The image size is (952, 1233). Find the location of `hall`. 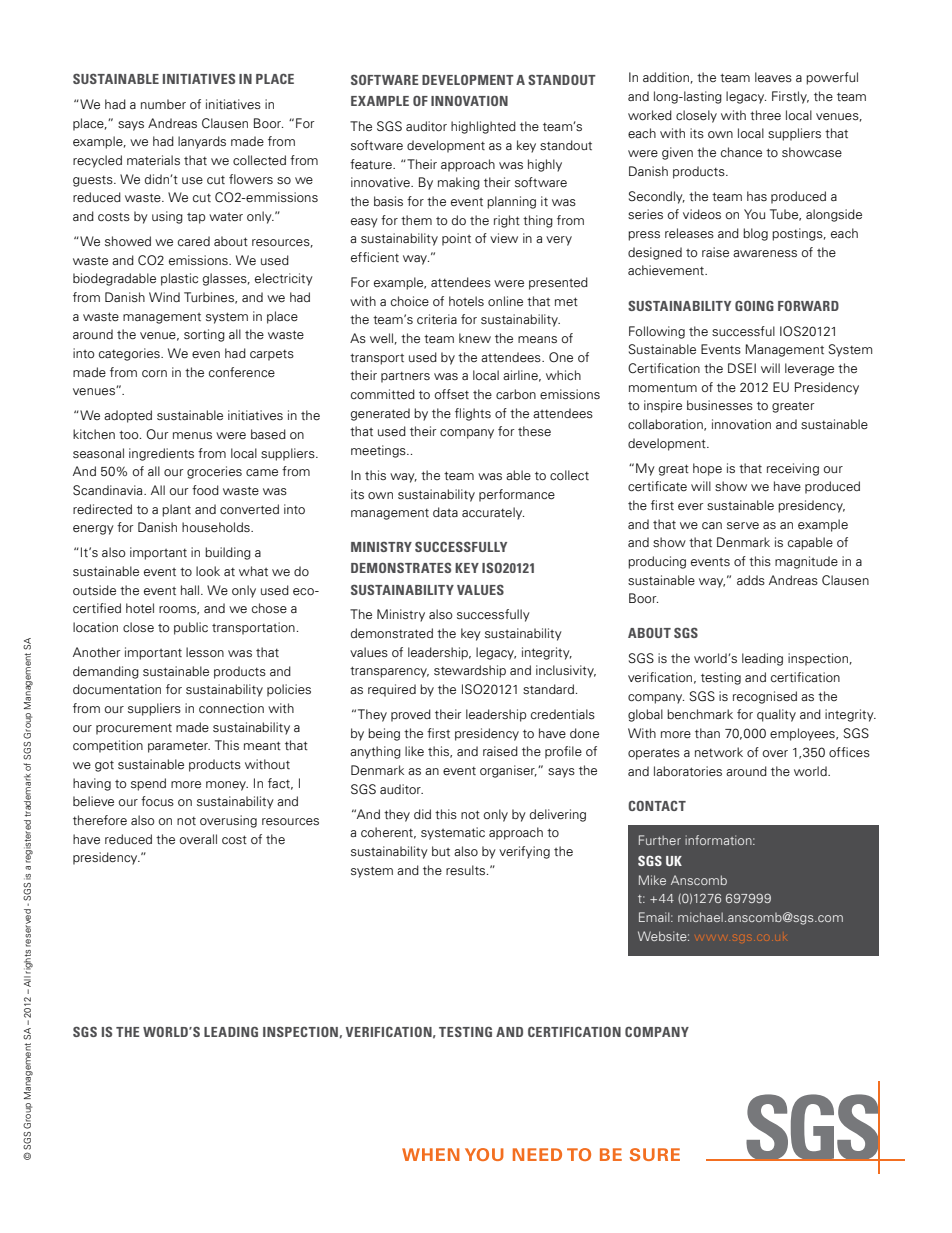

hall is located at coordinates (191, 590).
